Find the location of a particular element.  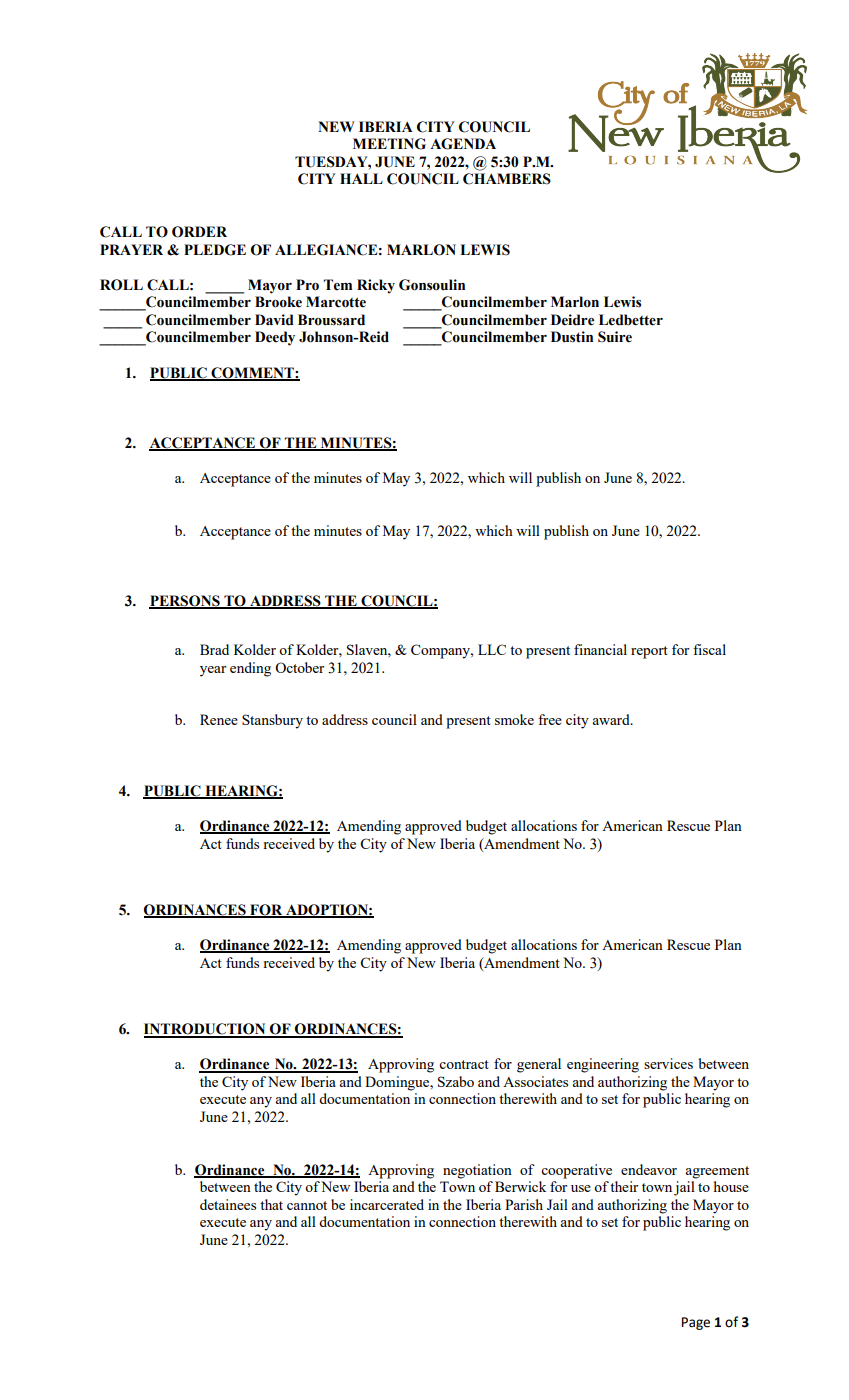

PERSONS is located at coordinates (185, 602).
